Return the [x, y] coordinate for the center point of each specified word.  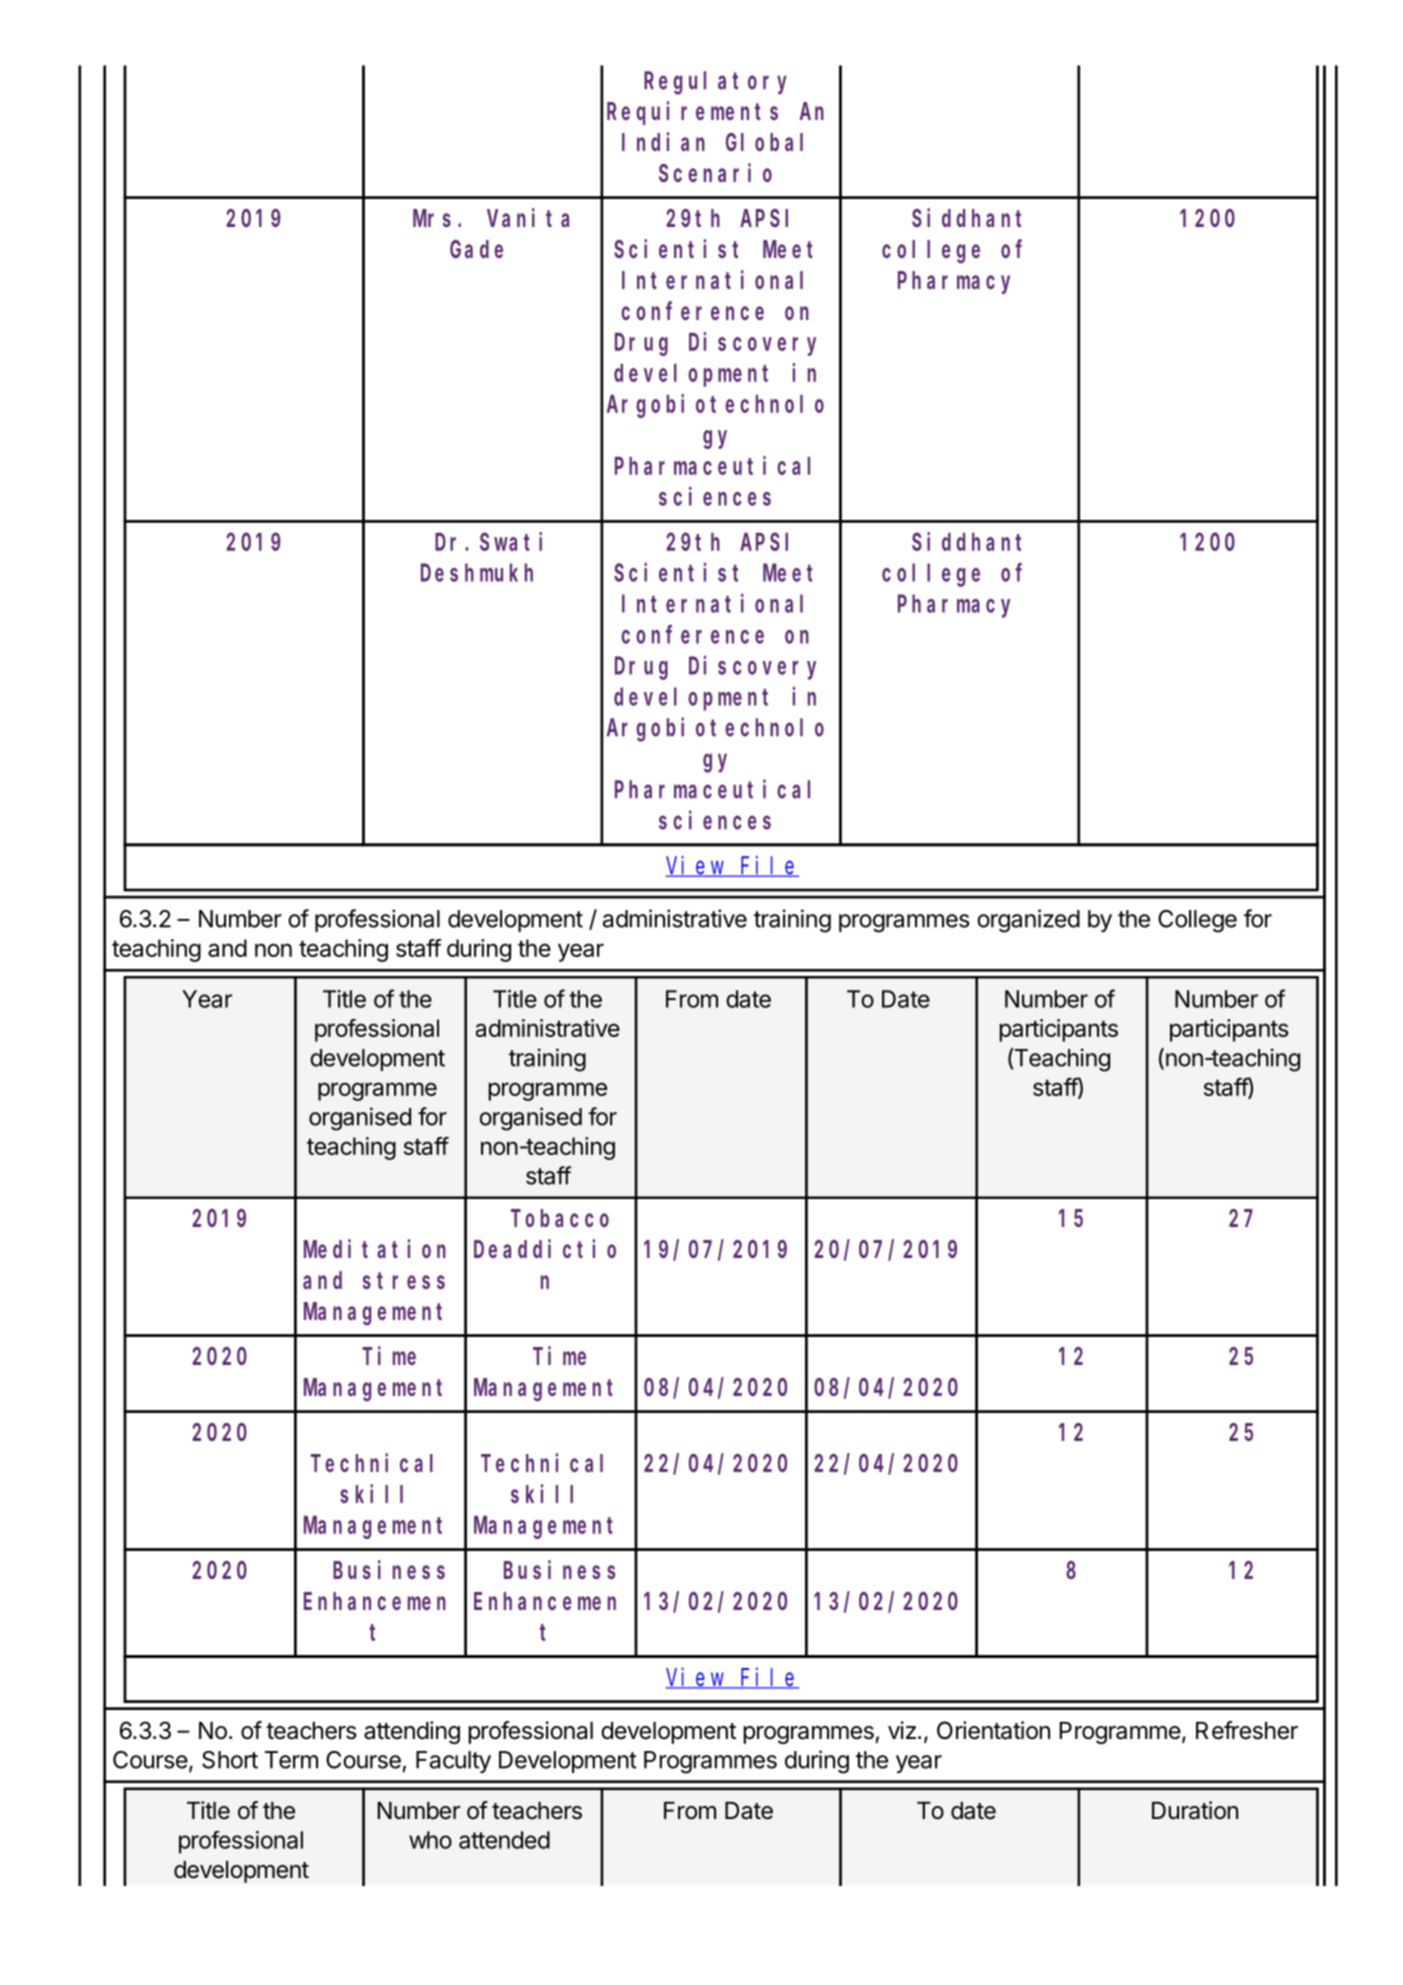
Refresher [1247, 1730]
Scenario [715, 172]
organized [1028, 921]
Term [291, 1760]
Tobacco [560, 1218]
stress [404, 1281]
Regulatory [715, 83]
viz [902, 1730]
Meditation [375, 1248]
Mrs [432, 219]
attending [412, 1732]
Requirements [692, 113]
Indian [663, 141]
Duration [1195, 1810]
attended [504, 1840]
